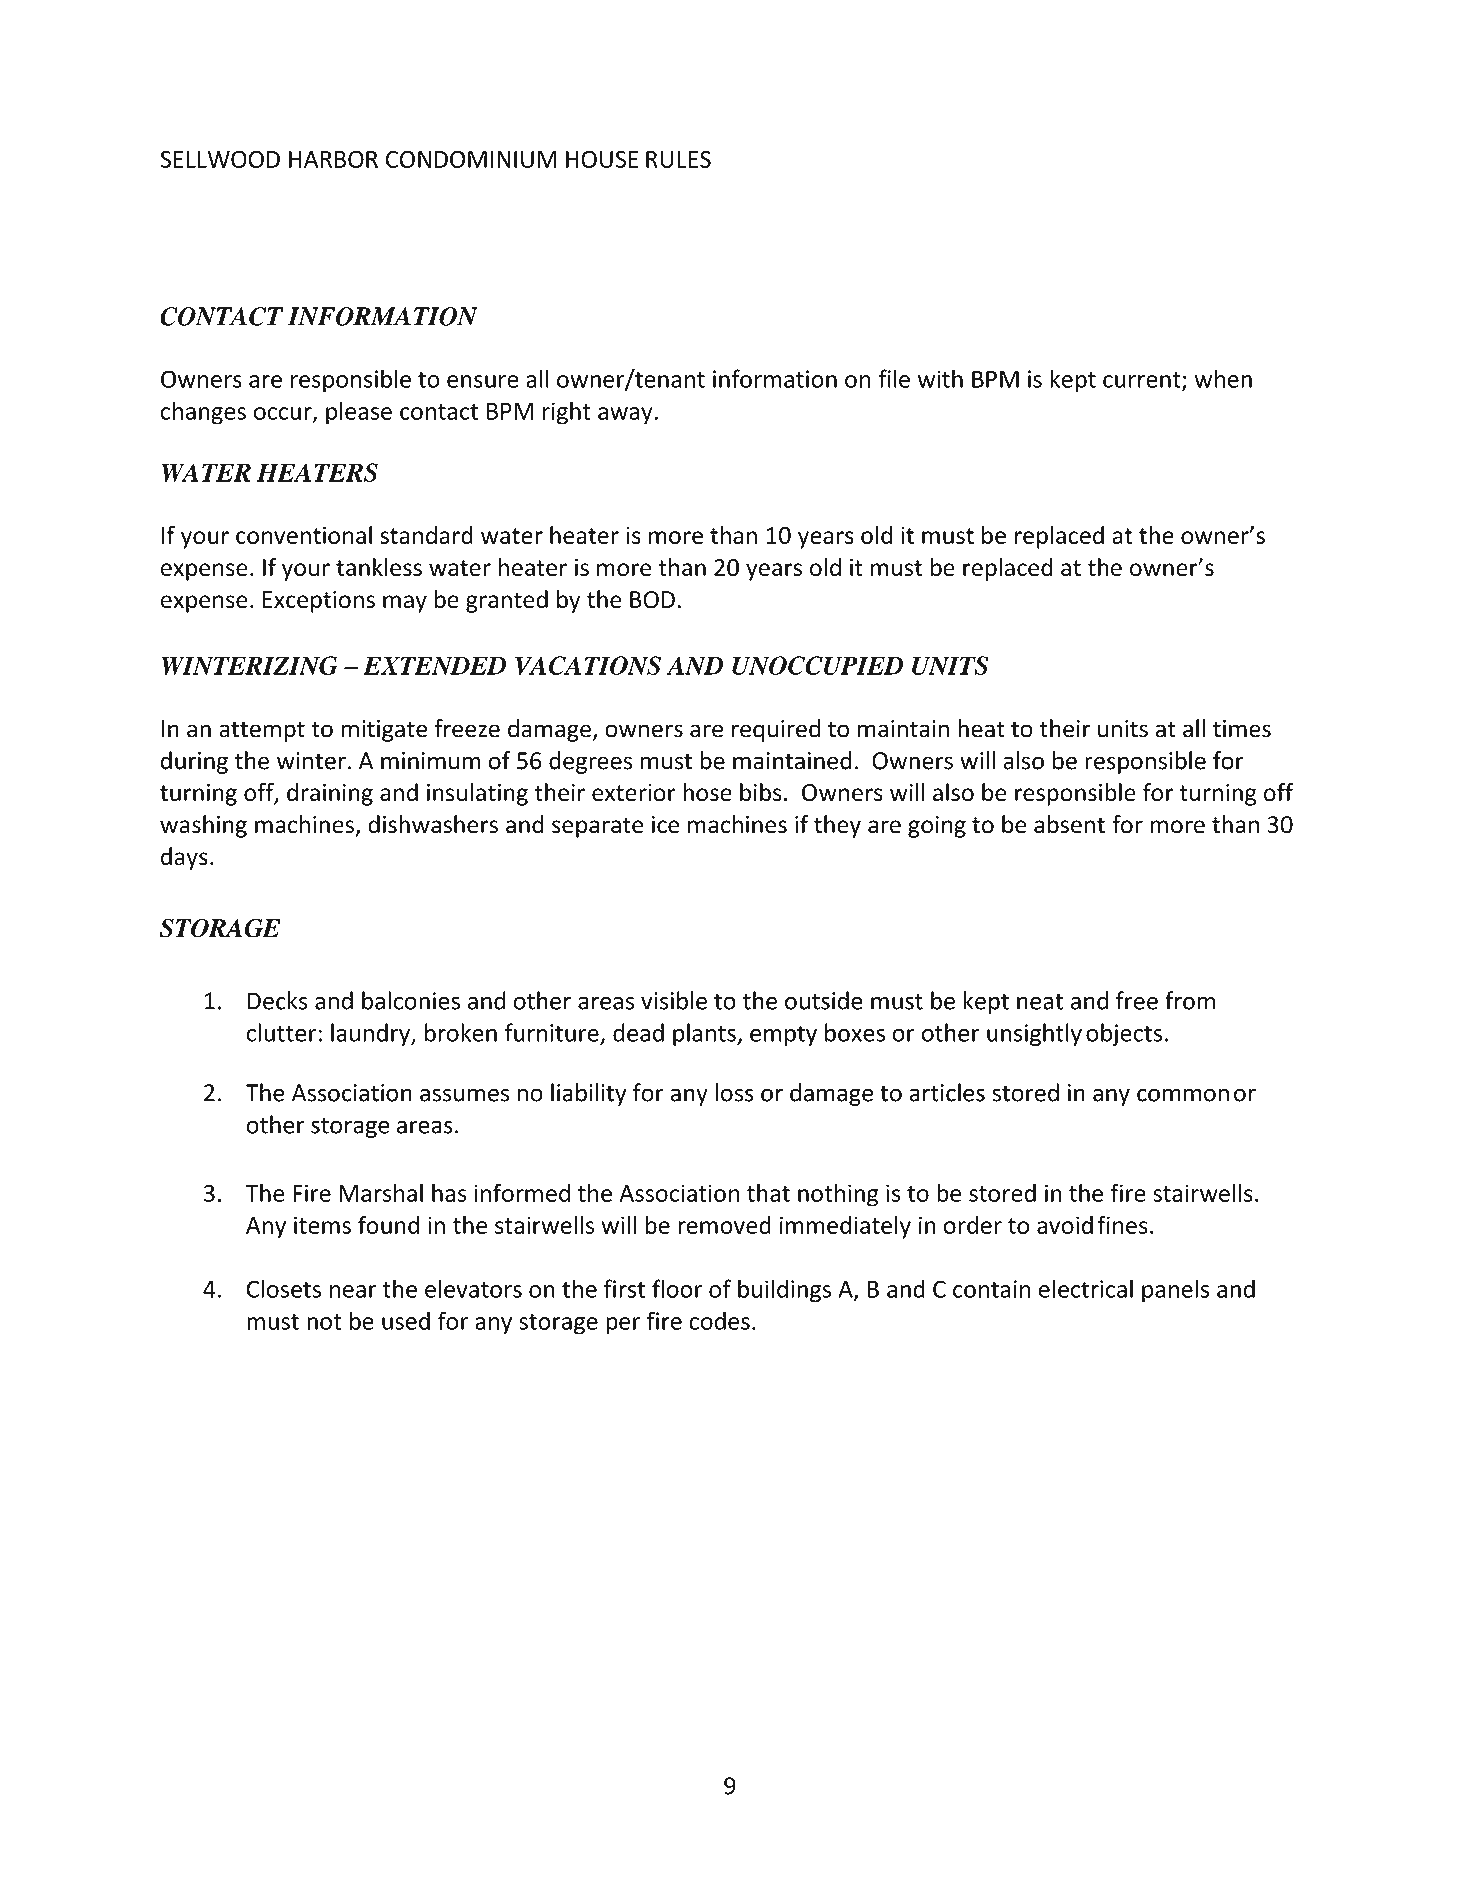  Describe the element at coordinates (674, 1000) in the screenshot. I see `visible` at that location.
